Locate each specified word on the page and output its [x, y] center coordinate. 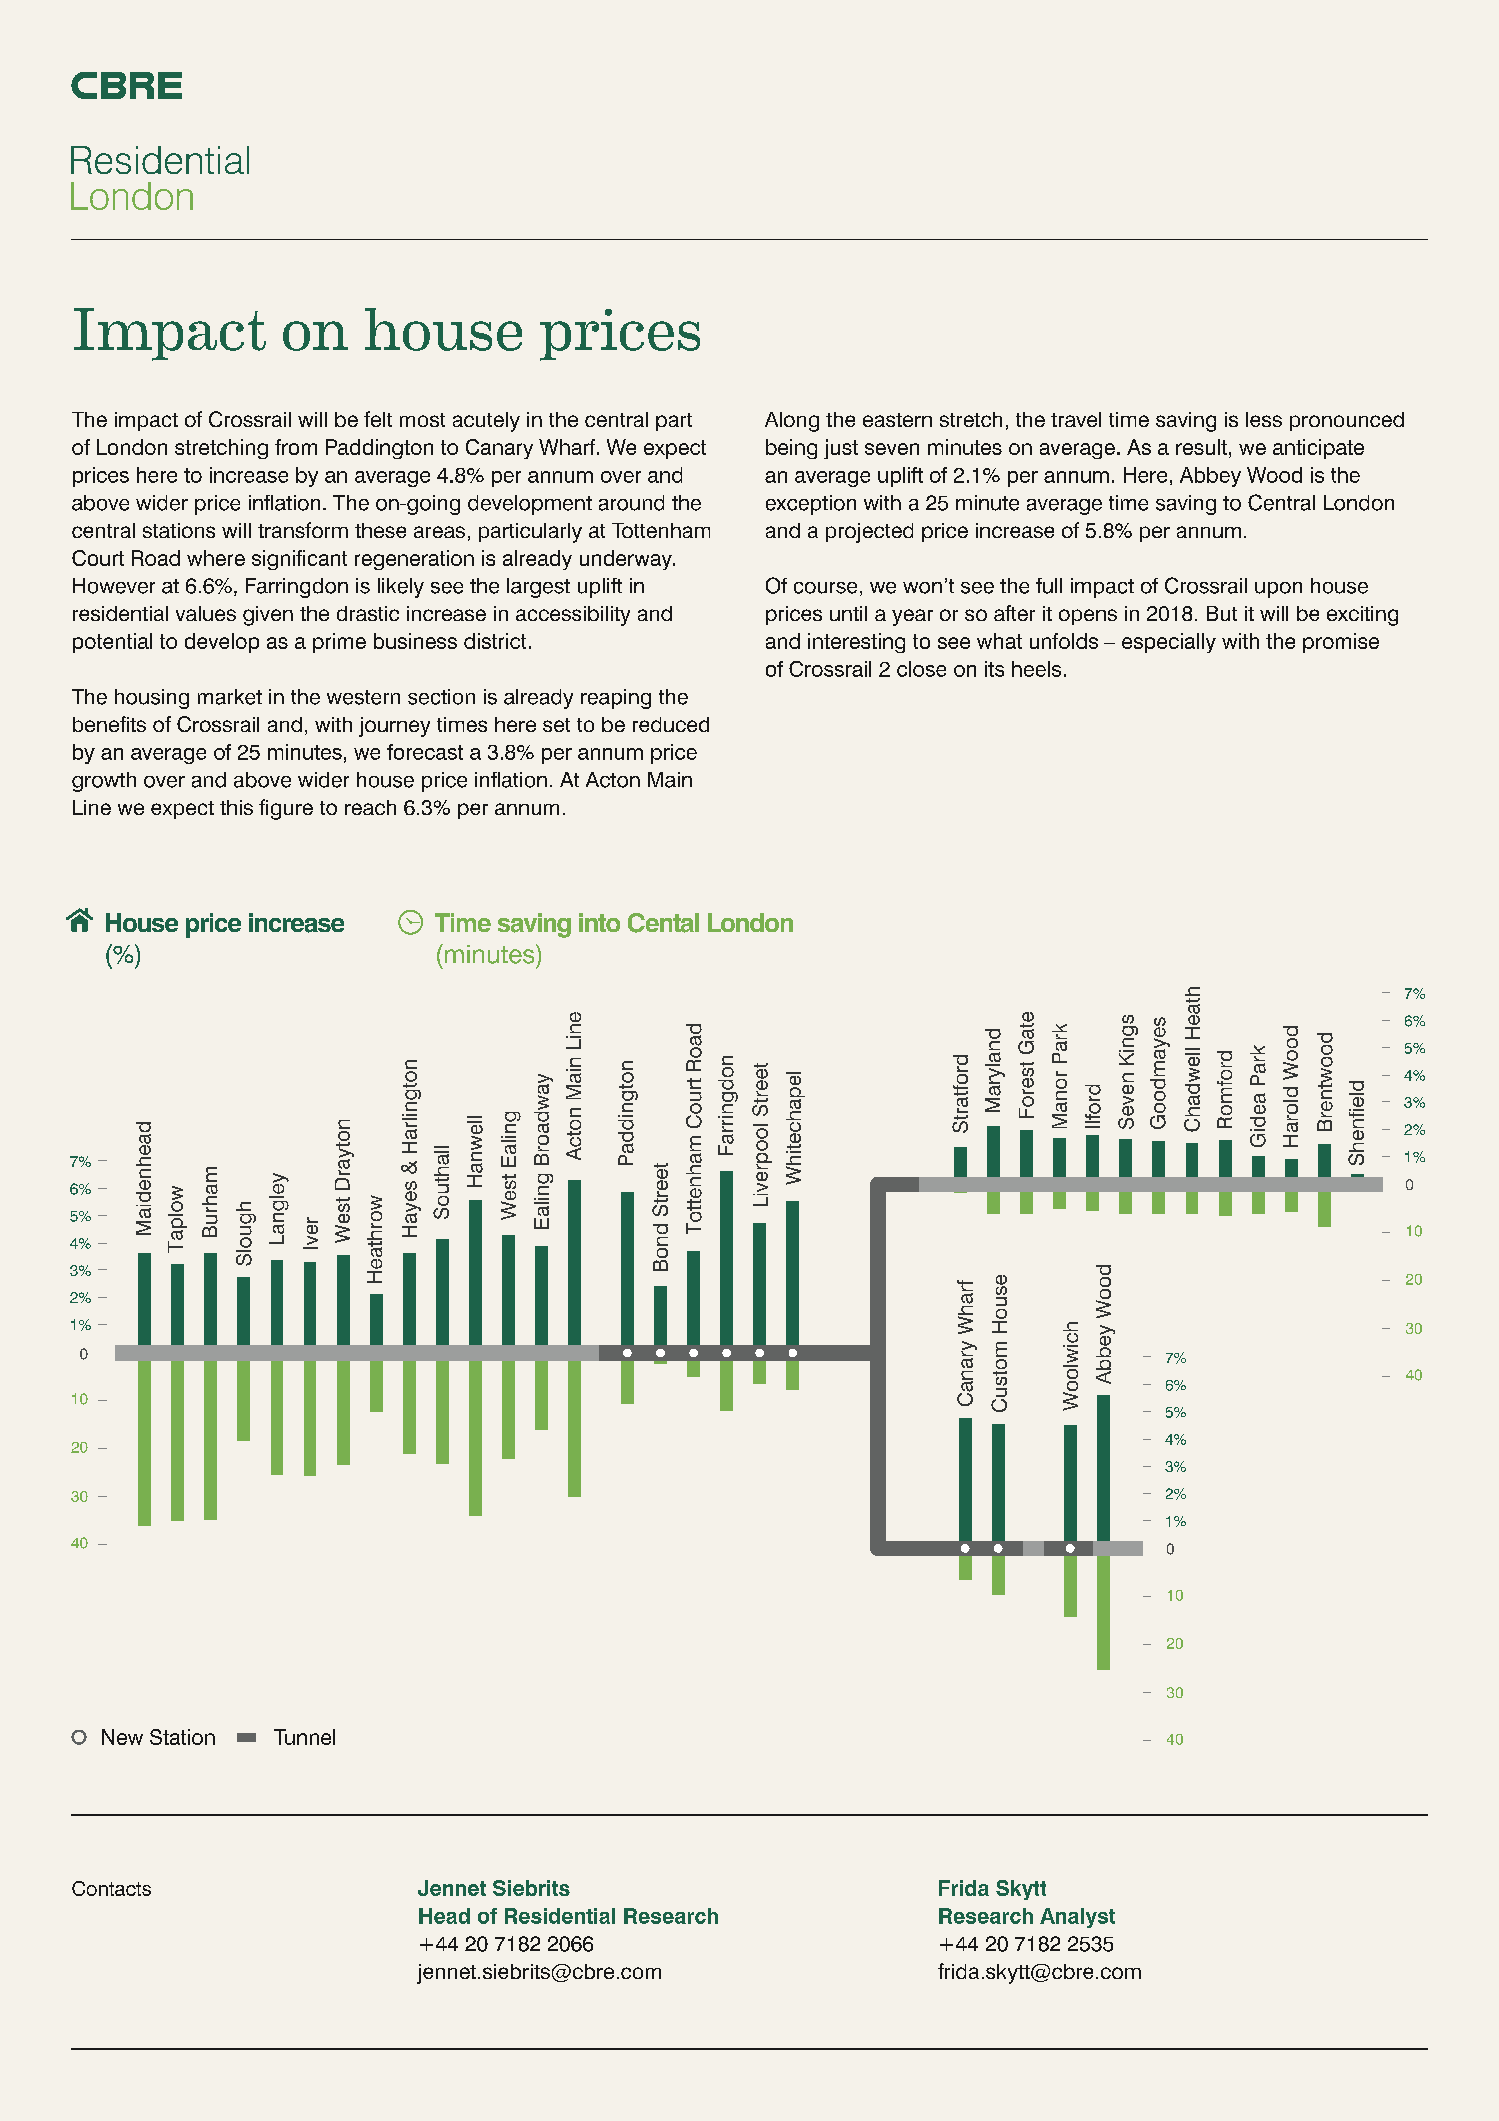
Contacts [111, 1888]
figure [286, 809]
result [1201, 447]
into [599, 922]
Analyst [1077, 1918]
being [791, 449]
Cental [663, 923]
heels [1036, 669]
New [122, 1737]
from [296, 447]
